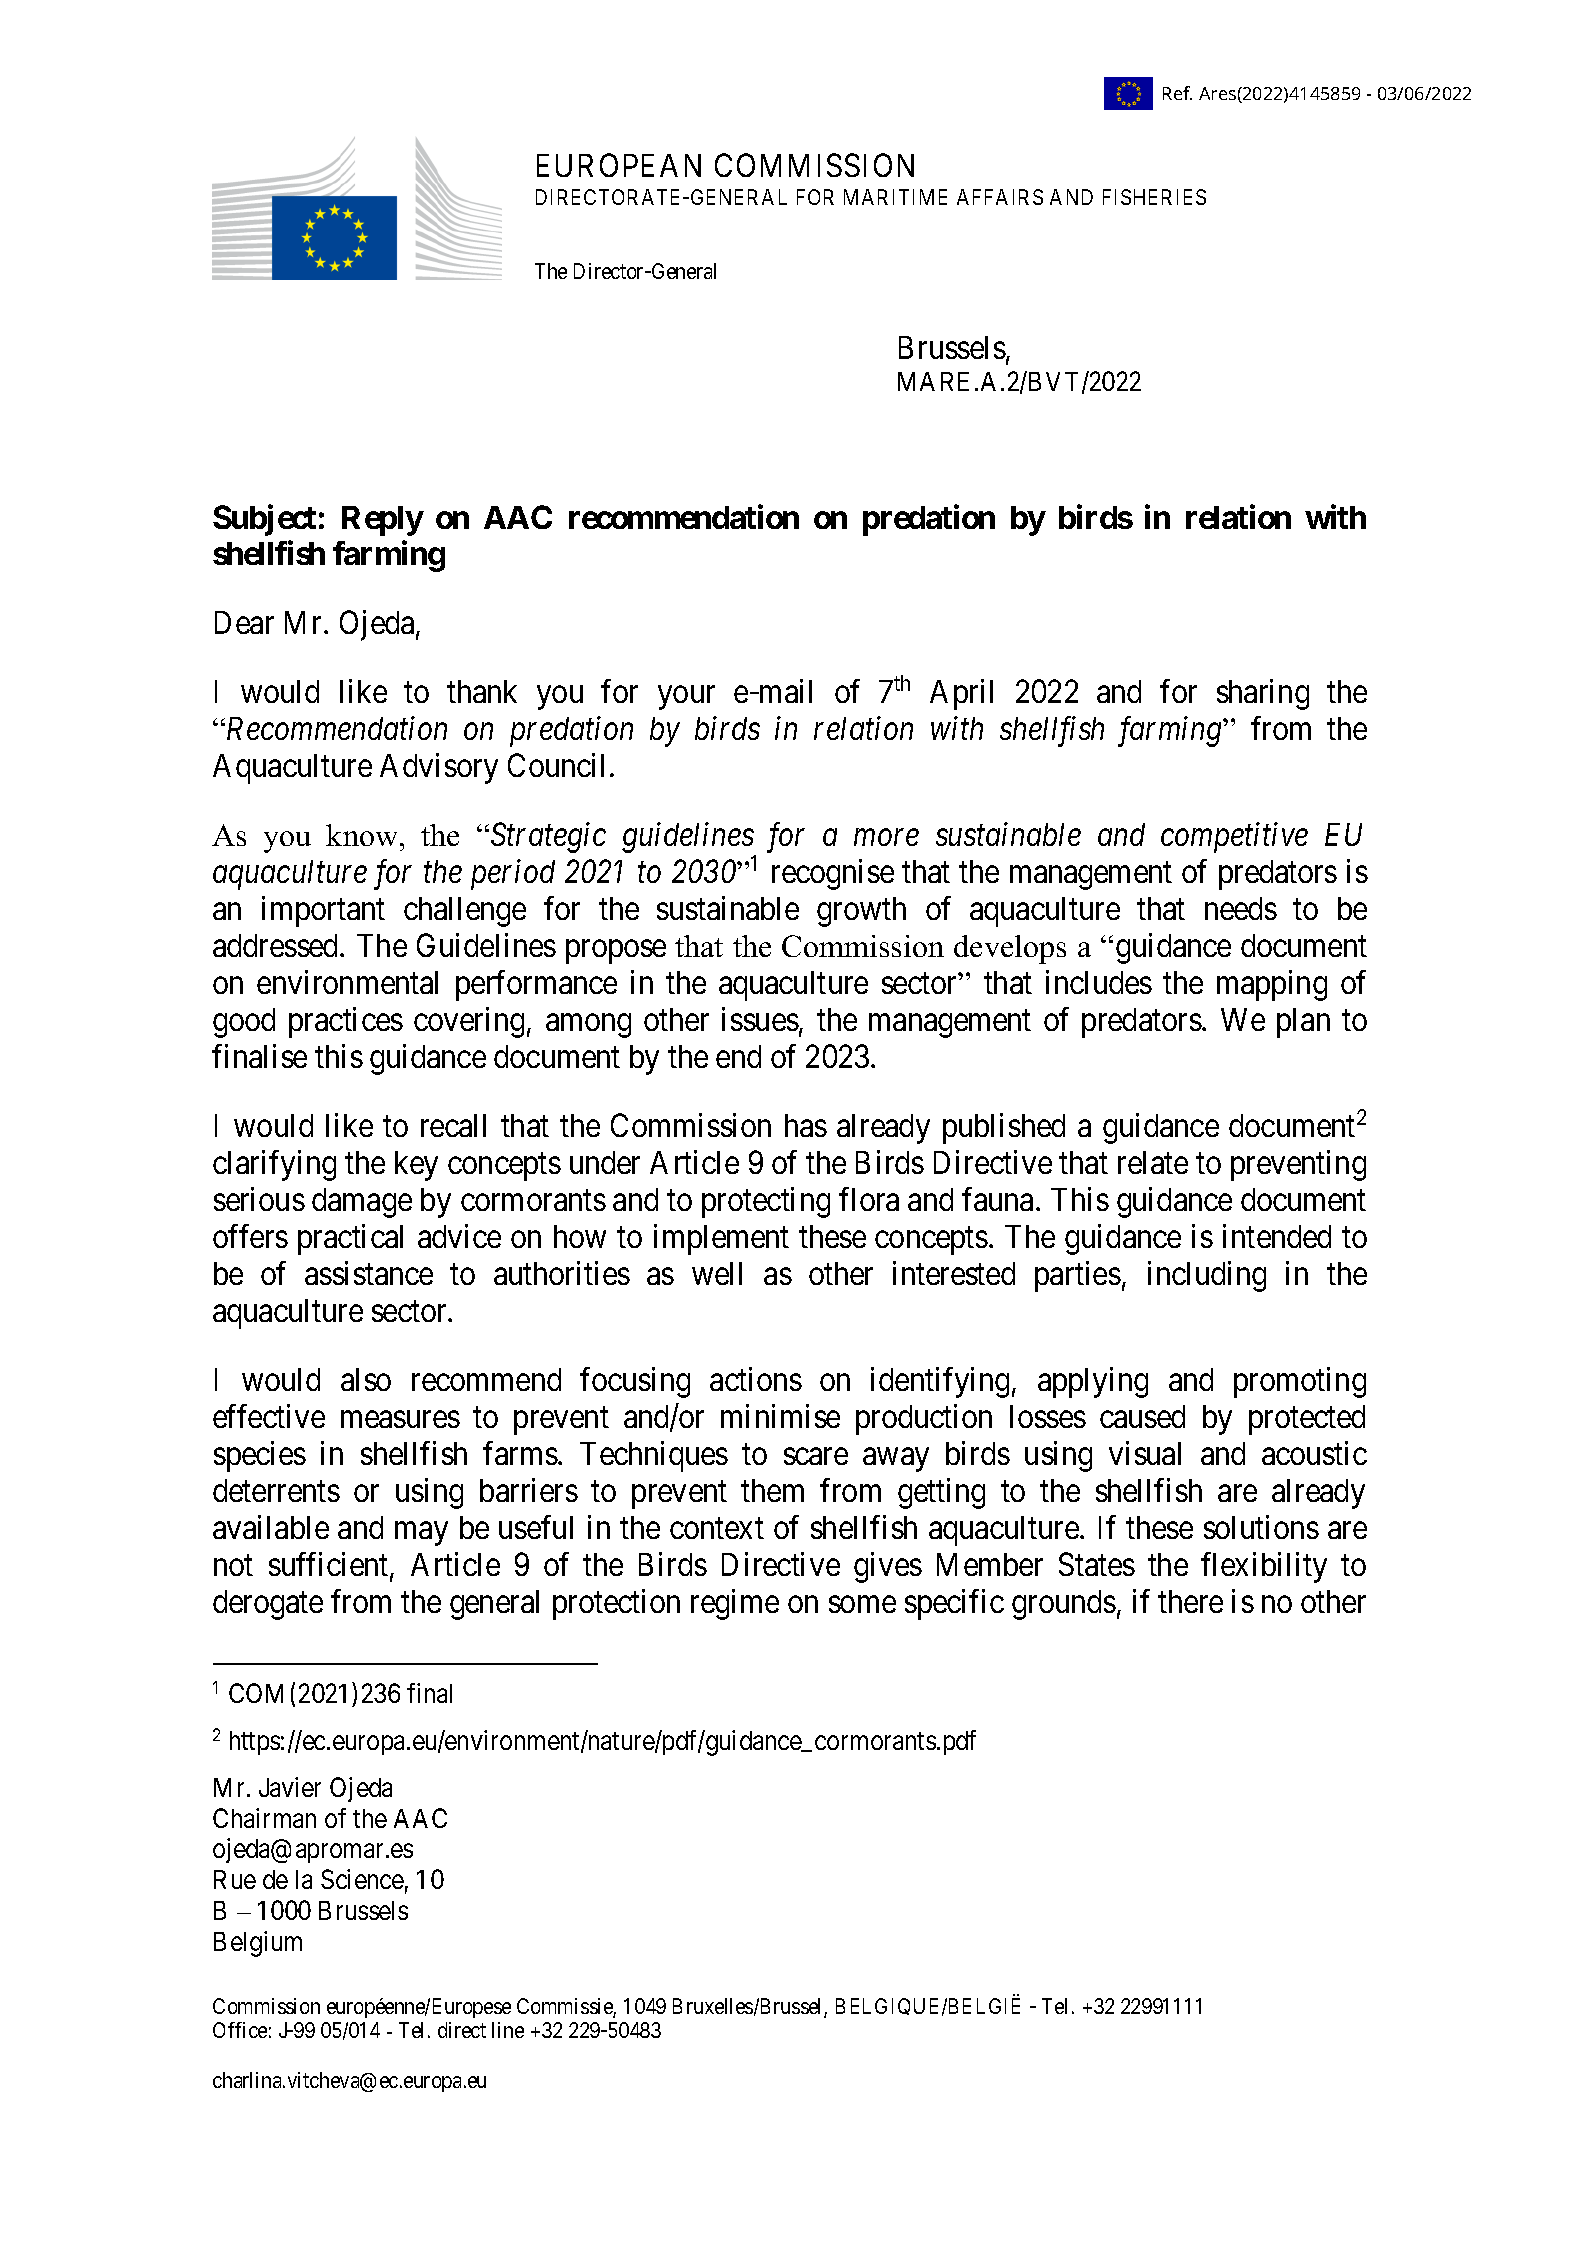  Describe the element at coordinates (1153, 1162) in the screenshot. I see `relate` at that location.
